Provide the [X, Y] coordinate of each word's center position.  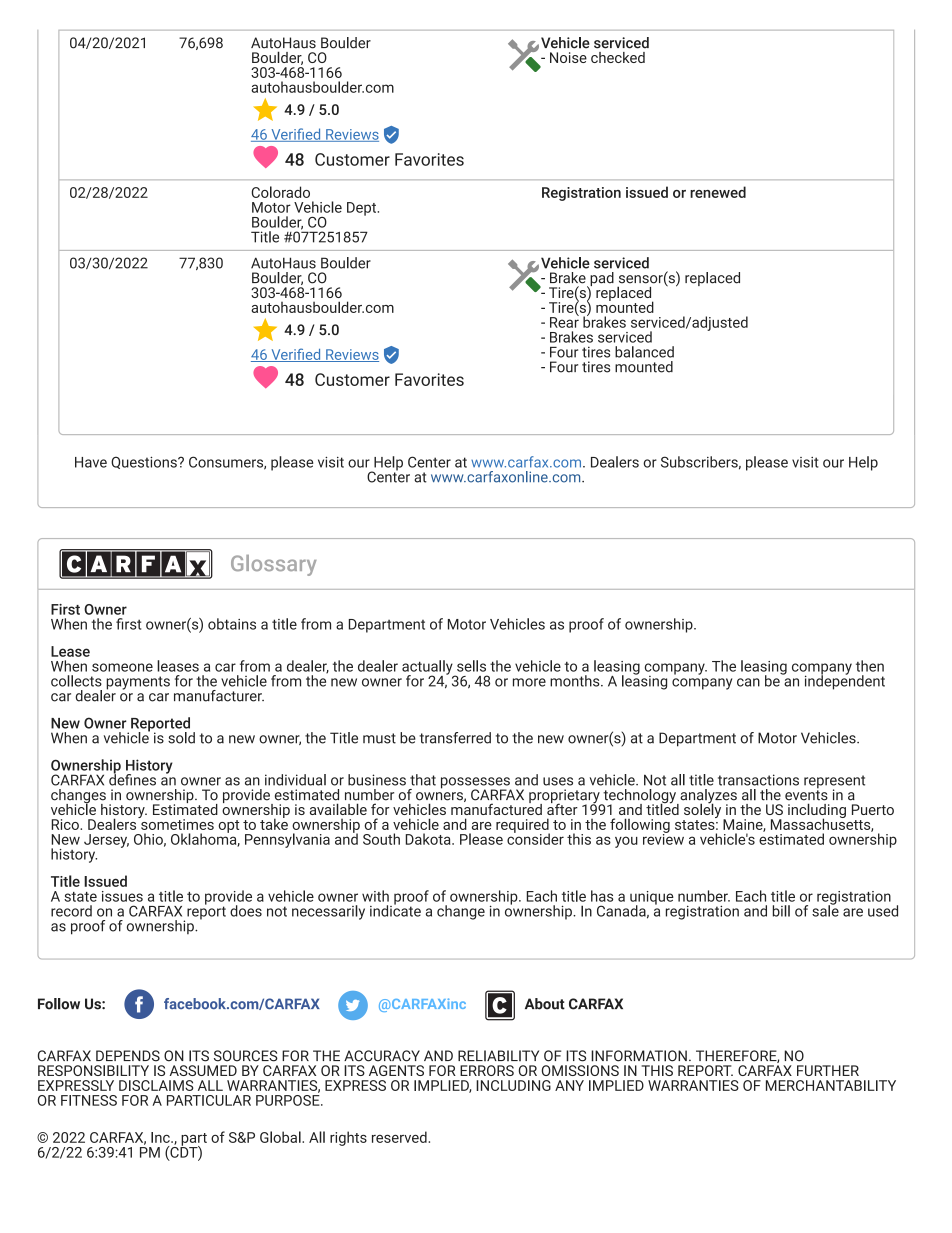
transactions [758, 780]
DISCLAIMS [156, 1085]
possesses [476, 784]
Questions [145, 462]
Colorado [280, 192]
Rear [564, 321]
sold [181, 738]
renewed [718, 192]
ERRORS [487, 1070]
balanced [644, 352]
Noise [568, 57]
